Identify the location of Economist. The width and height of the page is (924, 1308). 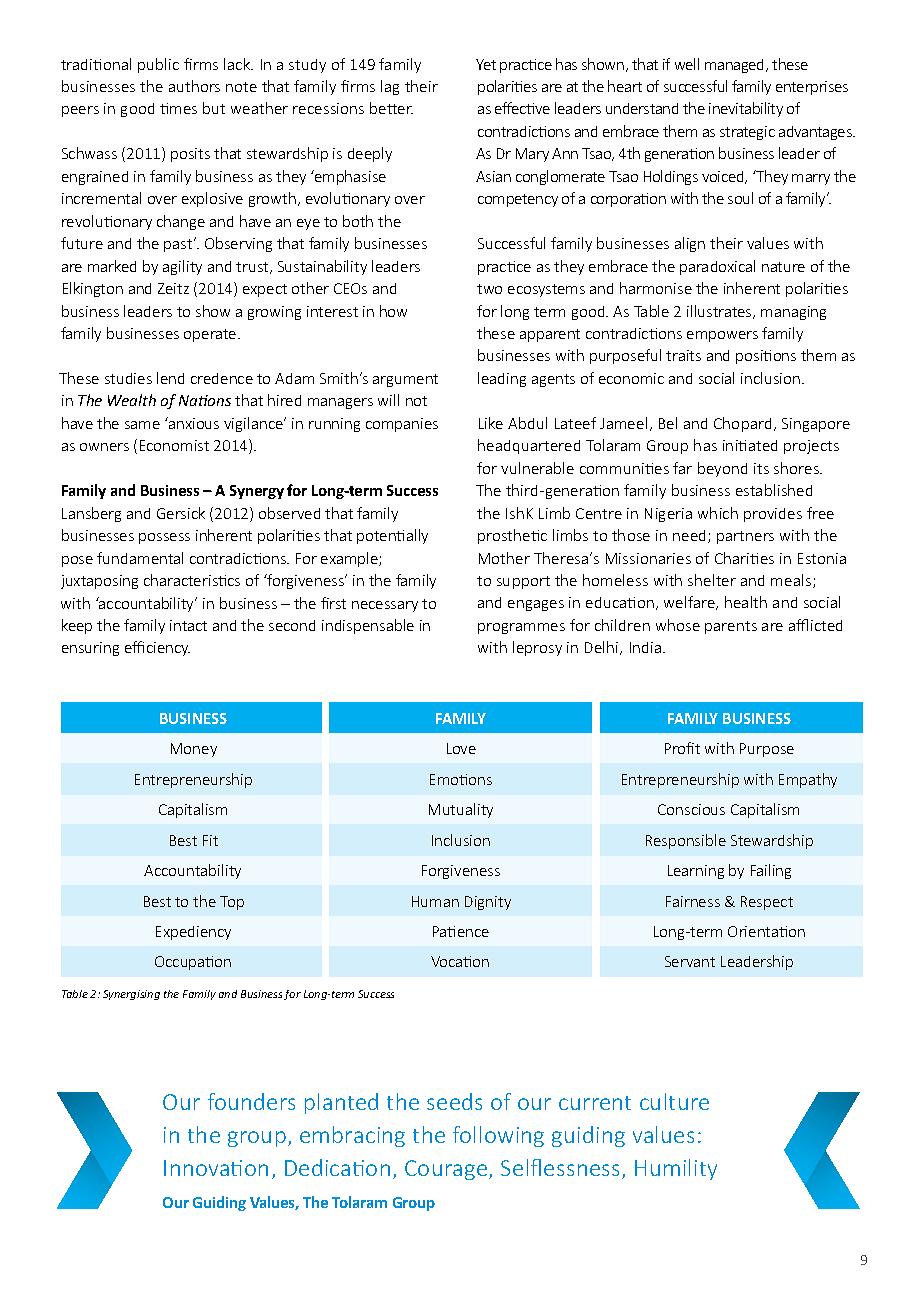
(174, 445).
